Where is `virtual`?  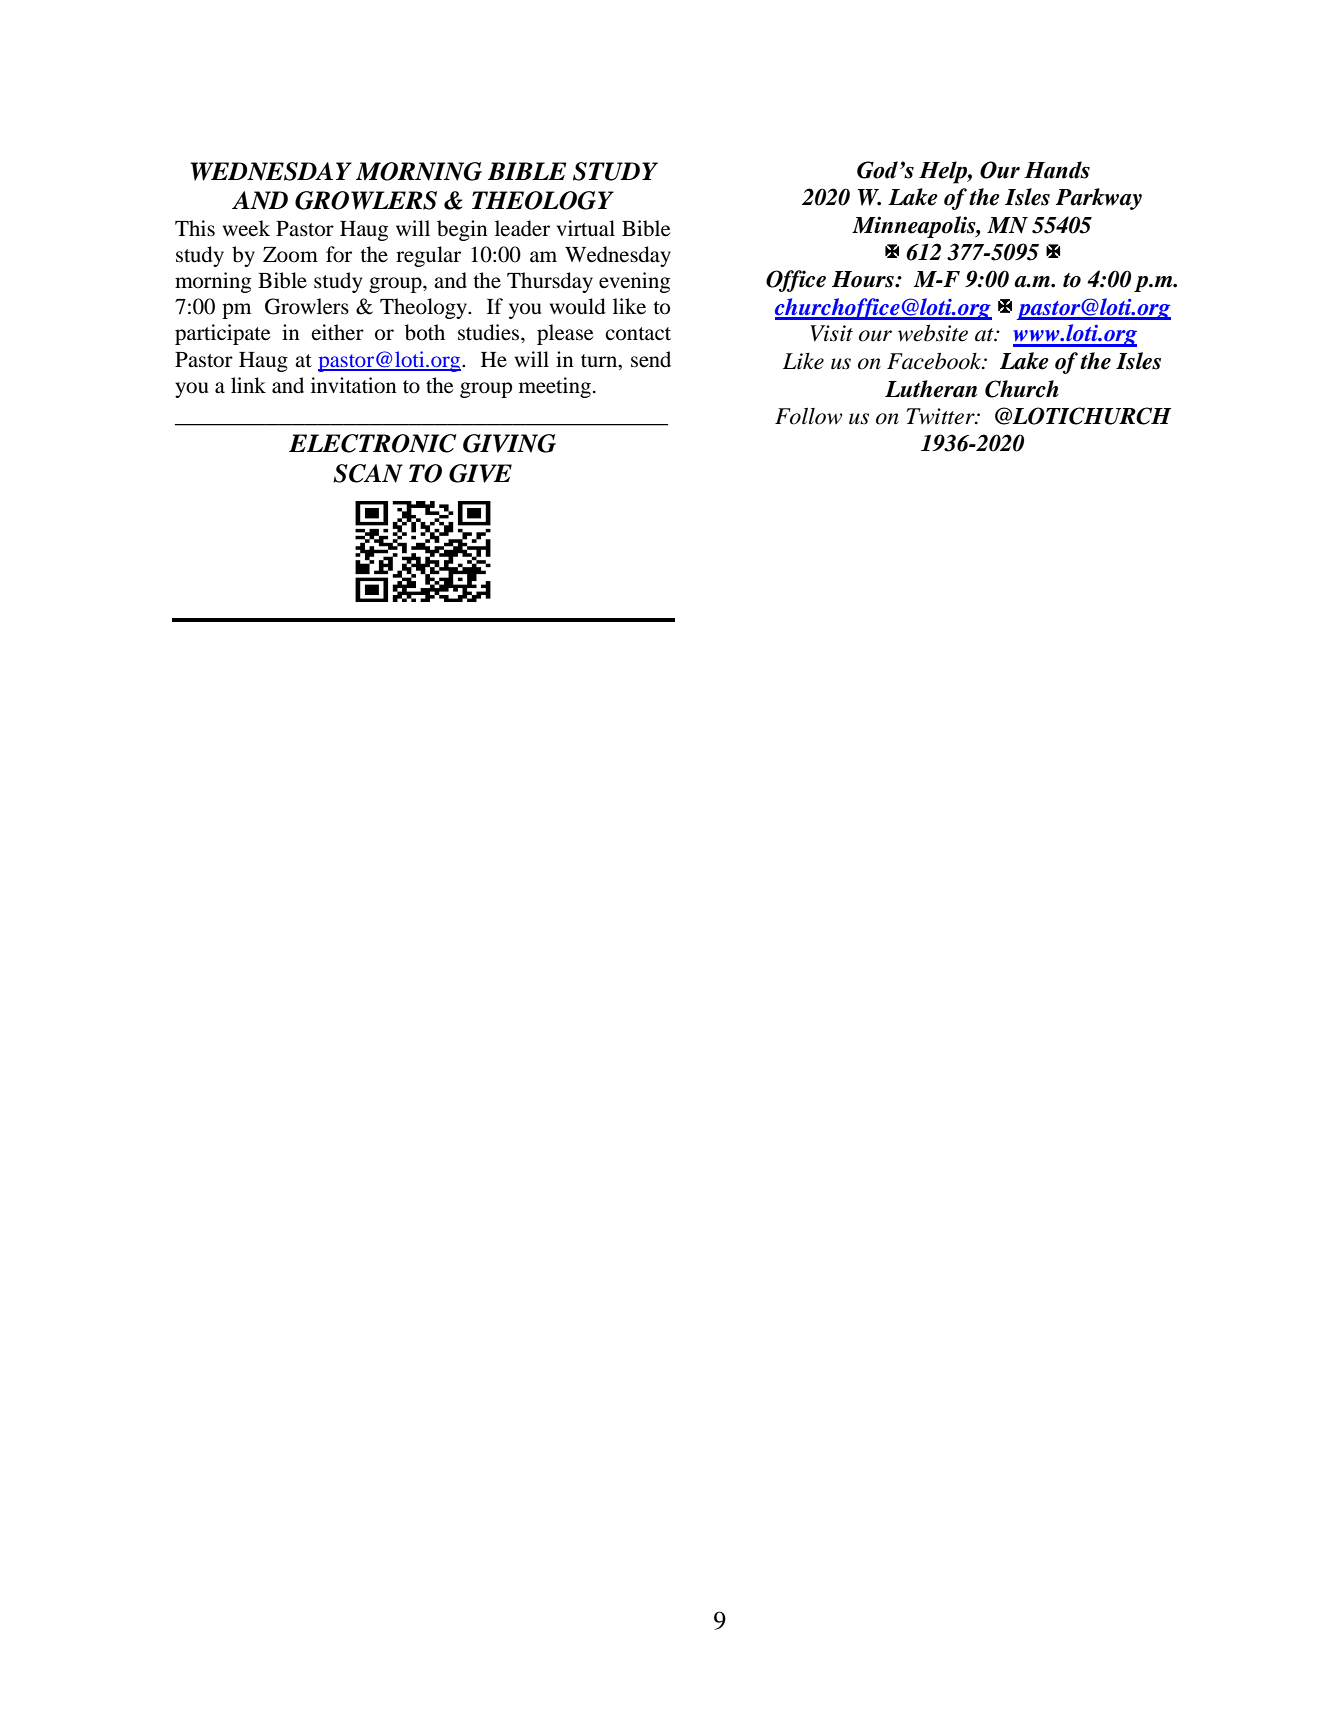
virtual is located at coordinates (586, 228).
